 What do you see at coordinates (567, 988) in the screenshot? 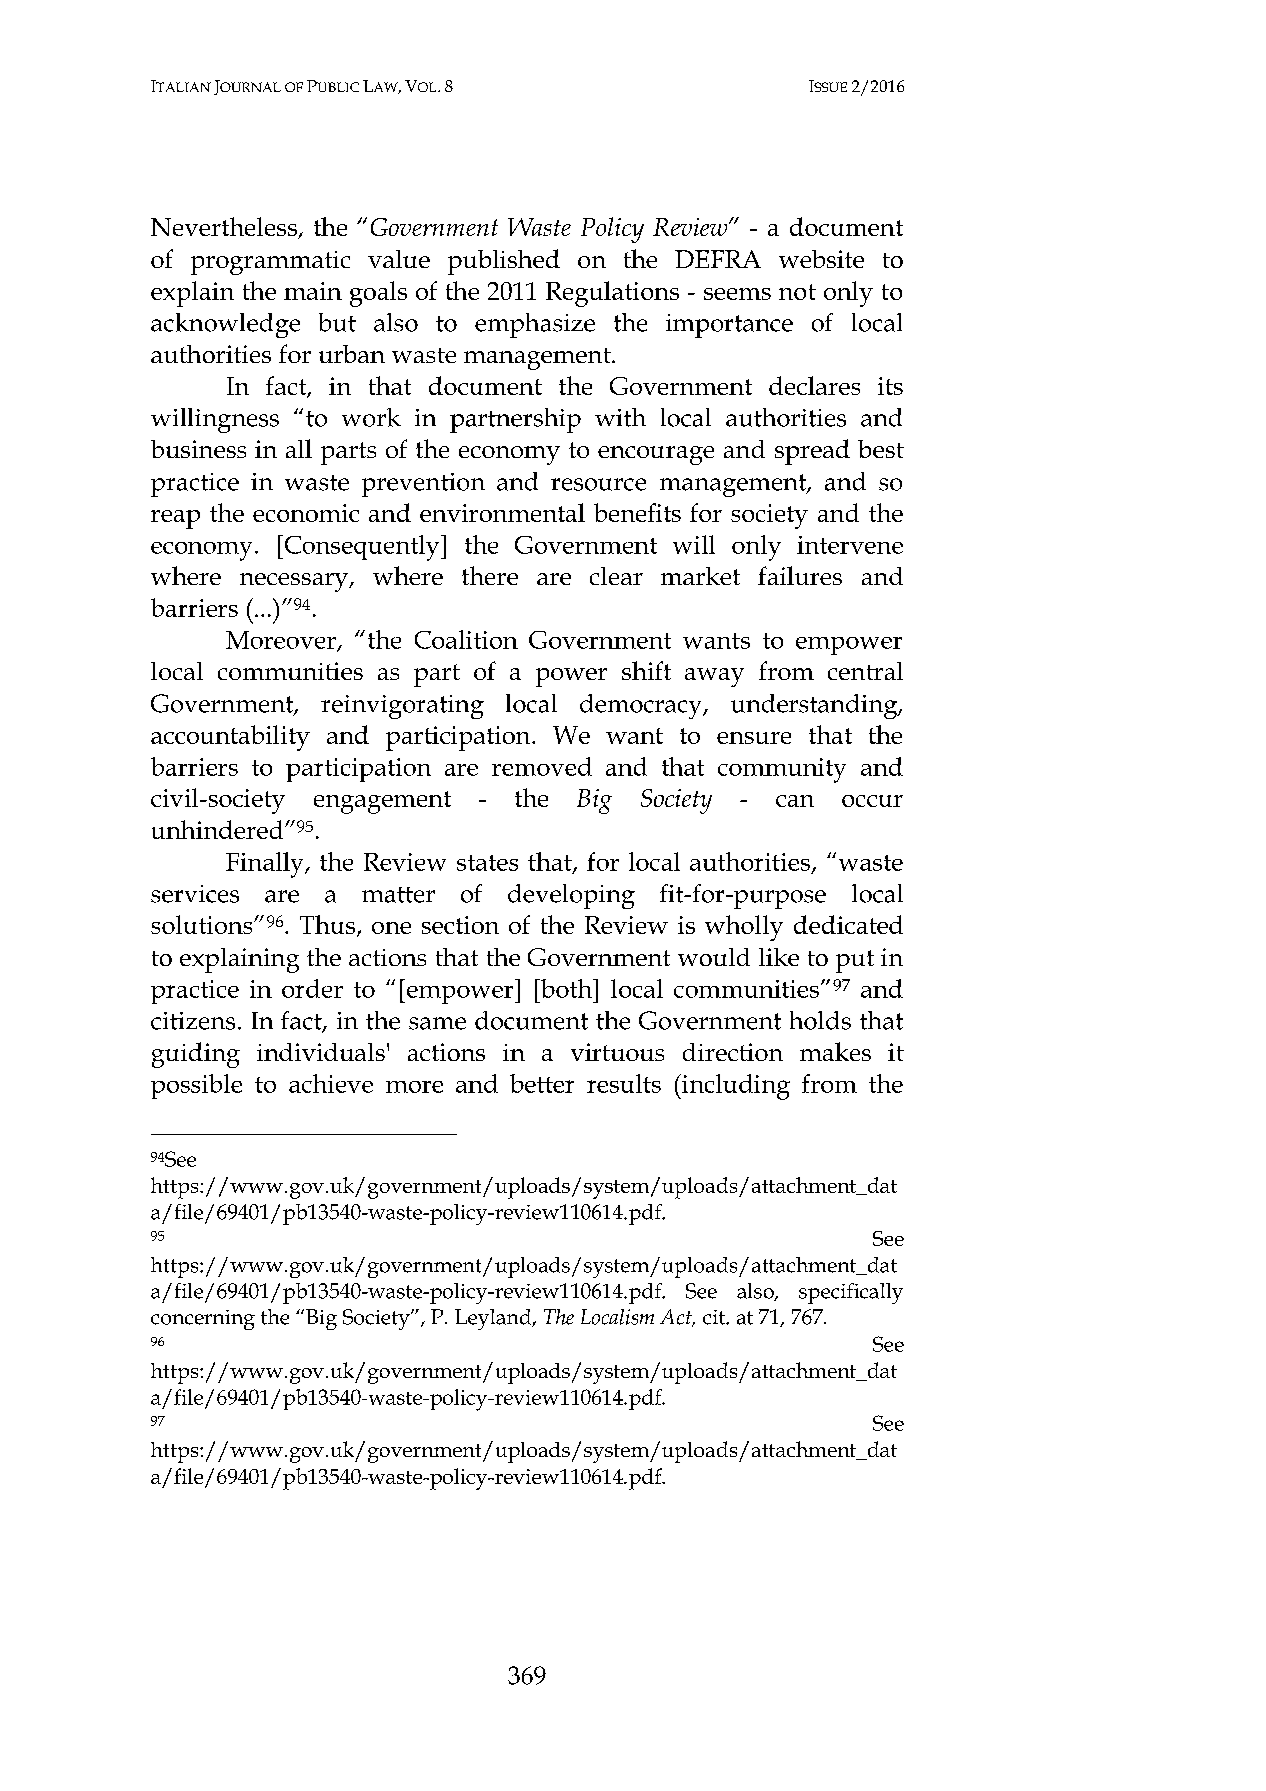
I see `both` at bounding box center [567, 988].
